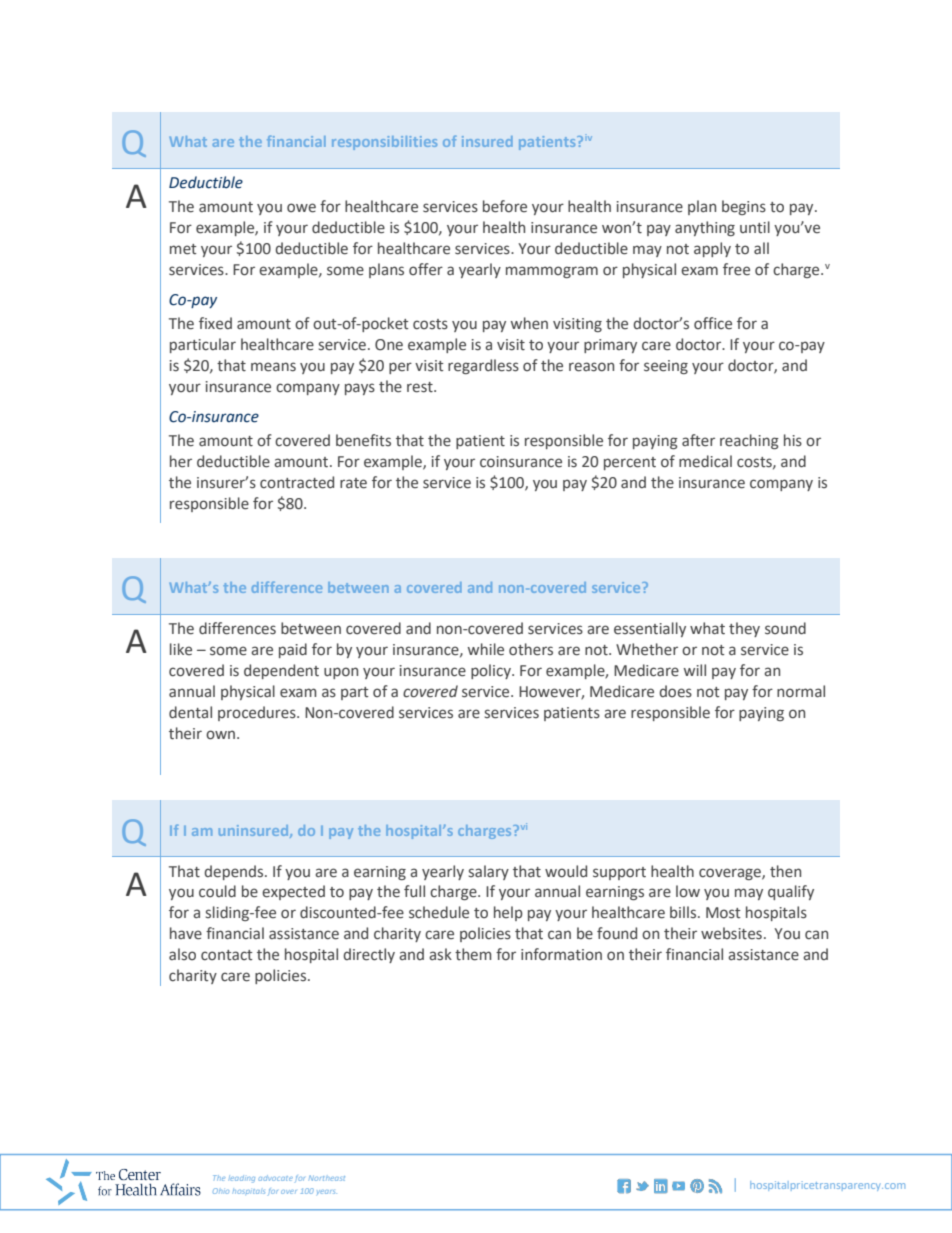 Image resolution: width=952 pixels, height=1233 pixels. What do you see at coordinates (483, 366) in the screenshot?
I see `regardless` at bounding box center [483, 366].
